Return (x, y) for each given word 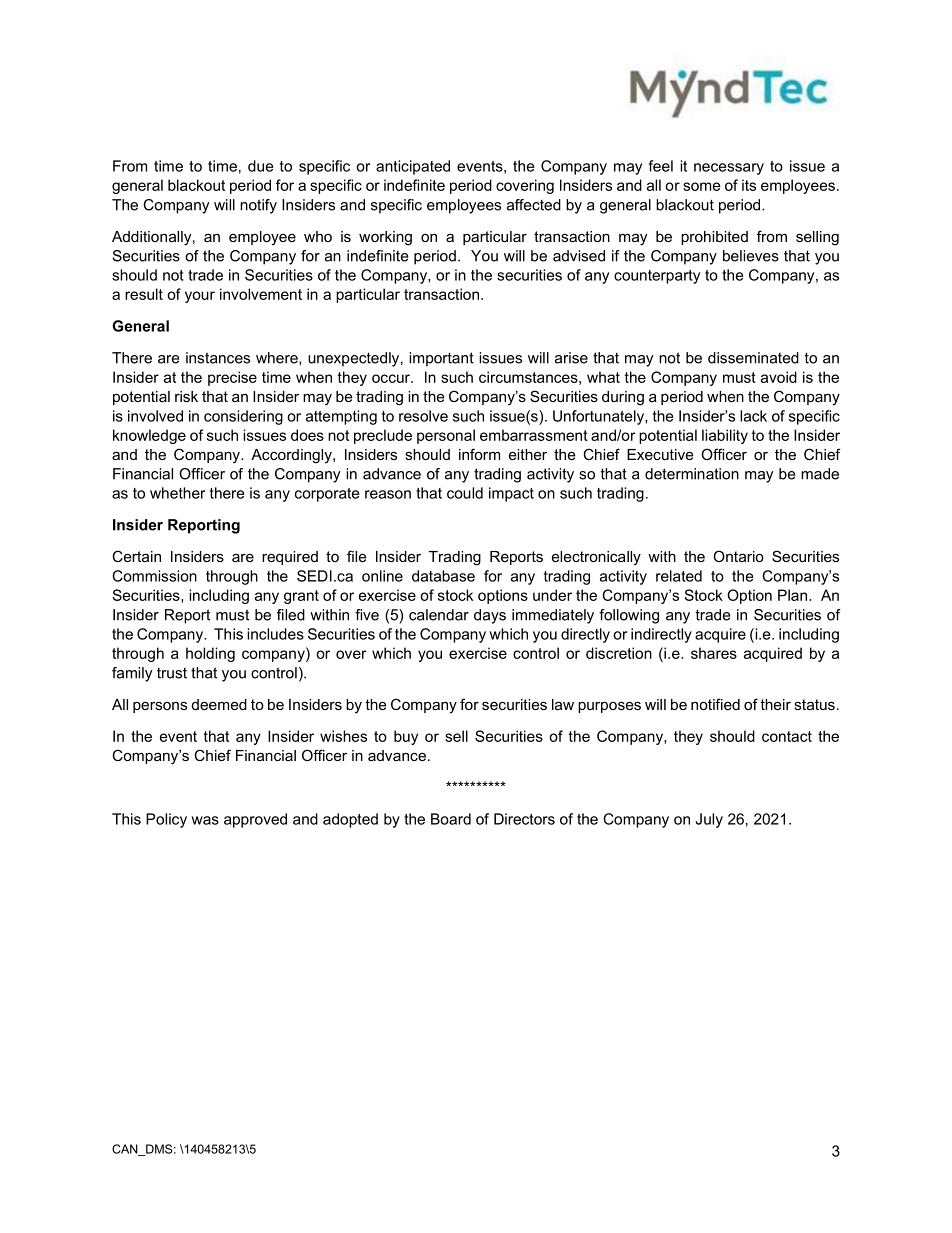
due (260, 166)
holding (210, 654)
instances (218, 358)
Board (451, 819)
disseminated (753, 358)
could (465, 493)
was (205, 820)
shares (714, 653)
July (709, 820)
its (749, 185)
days (490, 616)
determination (692, 474)
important (441, 359)
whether (177, 493)
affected (534, 205)
